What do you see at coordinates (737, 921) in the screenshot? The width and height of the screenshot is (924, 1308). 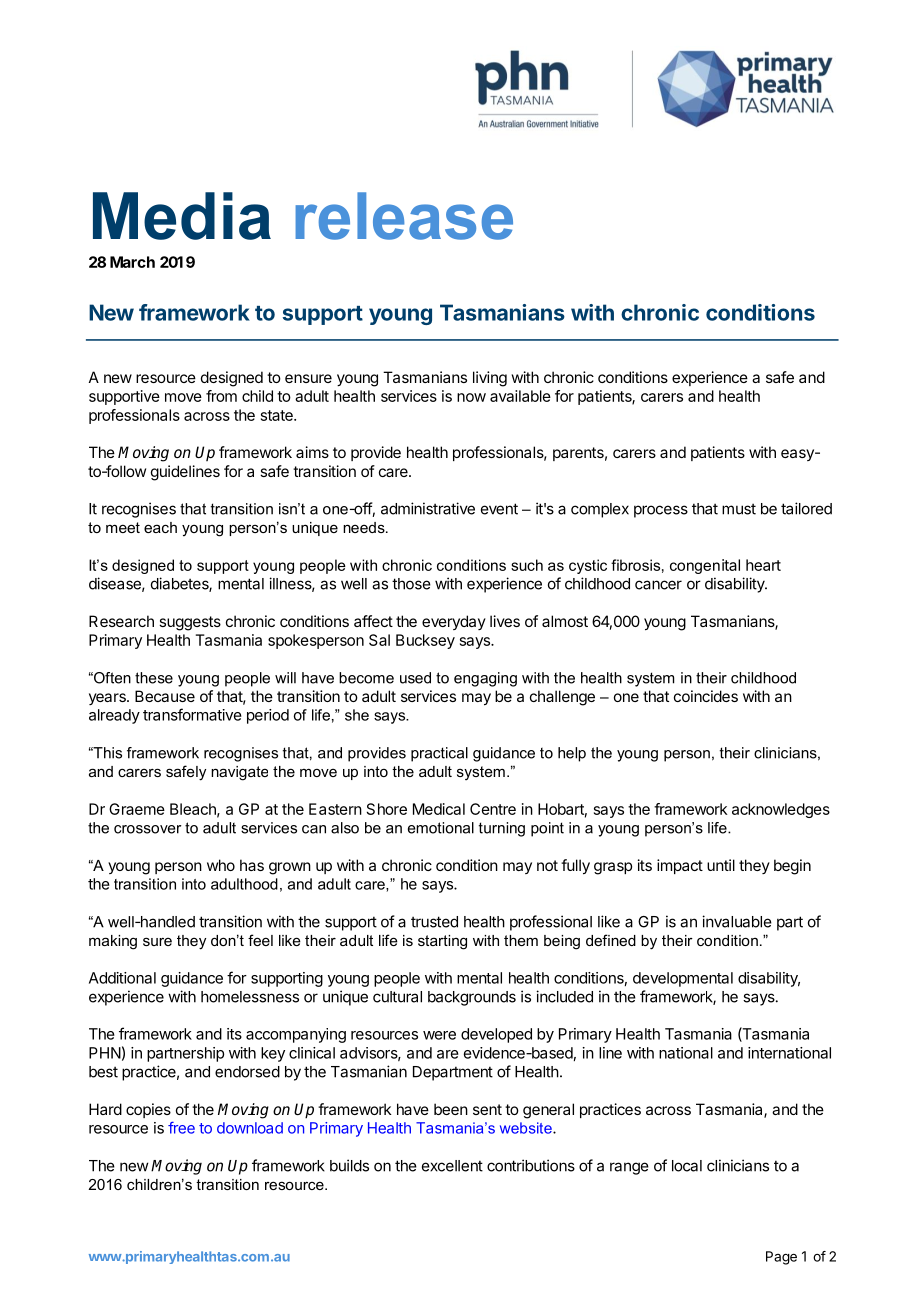 I see `invaluable` at bounding box center [737, 921].
